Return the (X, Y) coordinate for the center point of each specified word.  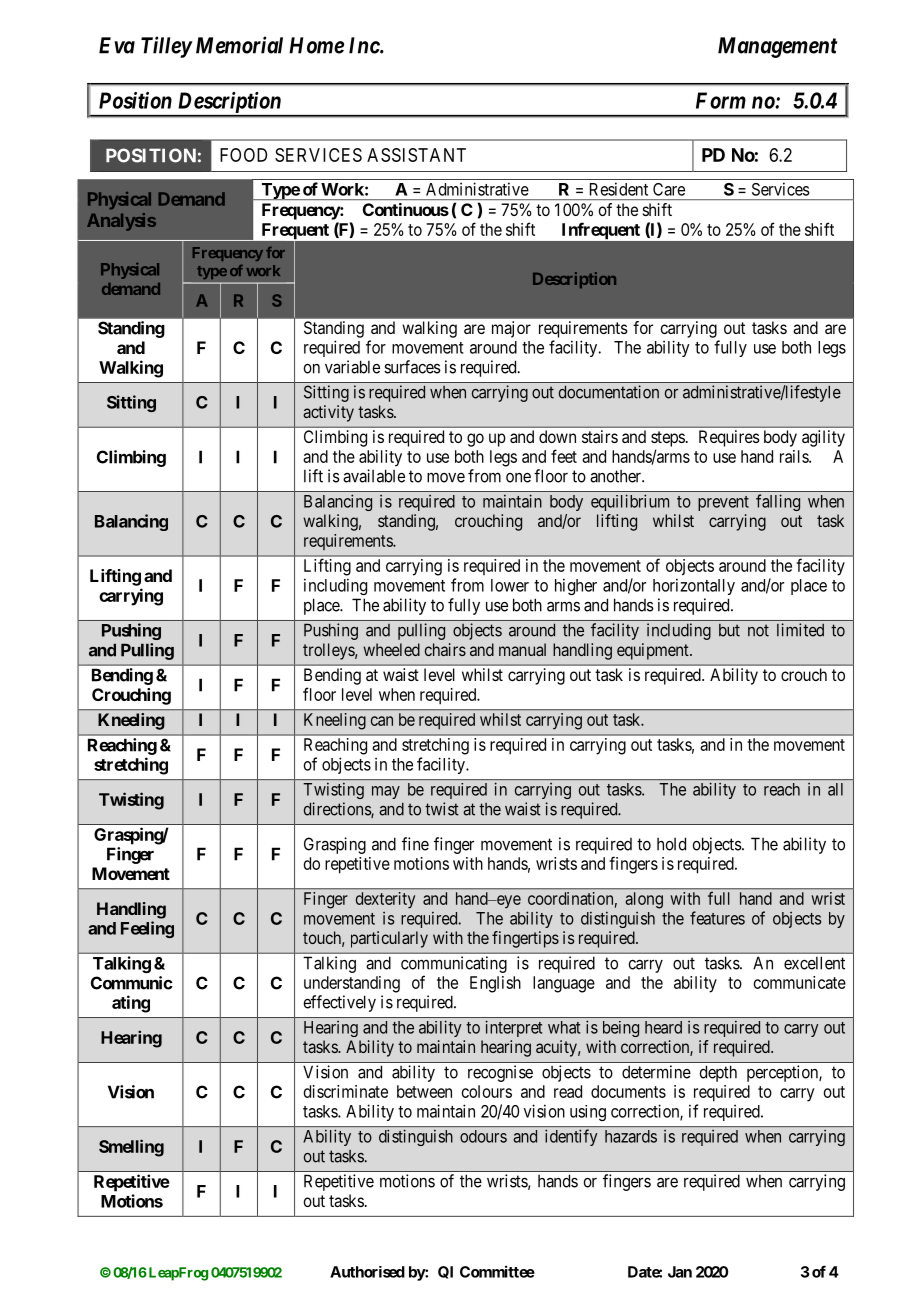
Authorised (367, 1272)
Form (721, 100)
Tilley (166, 47)
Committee (497, 1271)
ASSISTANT (416, 155)
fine (415, 844)
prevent (723, 503)
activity (328, 413)
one (518, 478)
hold (671, 844)
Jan (680, 1272)
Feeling (147, 929)
